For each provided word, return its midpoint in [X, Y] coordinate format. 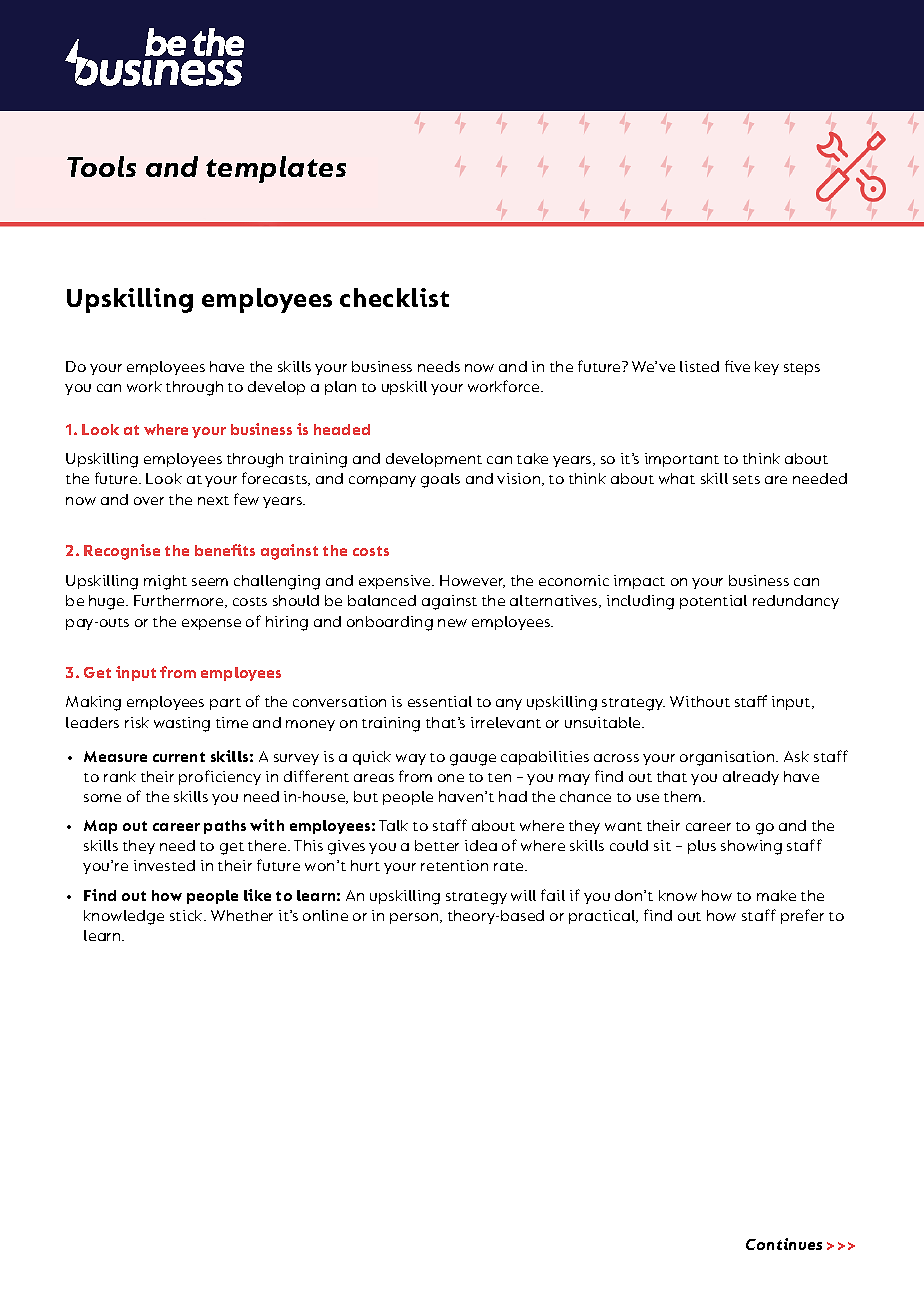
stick [187, 915]
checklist [394, 297]
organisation [728, 758]
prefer [802, 916]
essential [440, 701]
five [737, 366]
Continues [784, 1244]
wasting [182, 724]
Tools [101, 166]
